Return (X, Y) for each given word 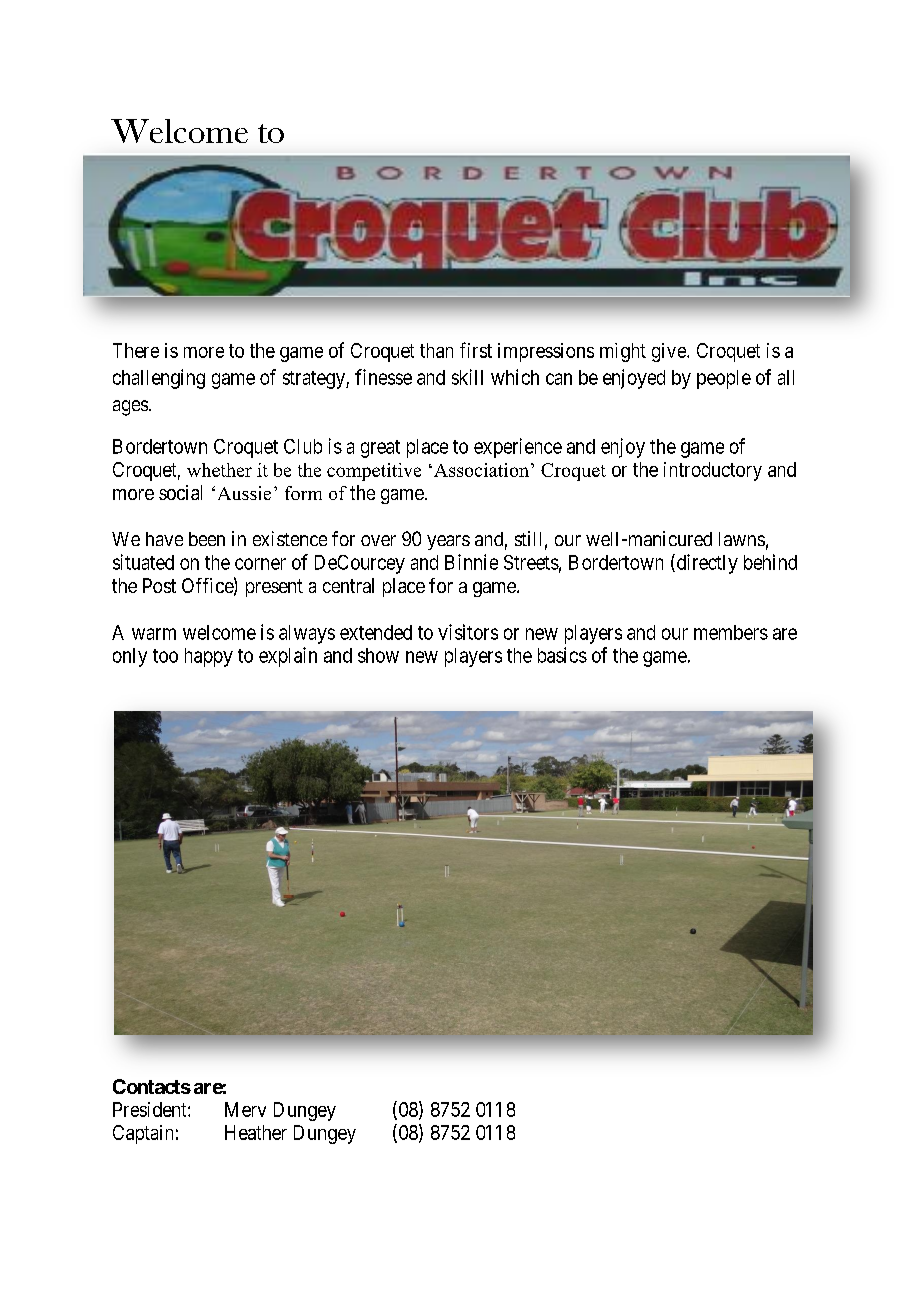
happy (209, 657)
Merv (245, 1109)
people (724, 379)
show (378, 655)
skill (467, 377)
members (731, 632)
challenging (159, 379)
